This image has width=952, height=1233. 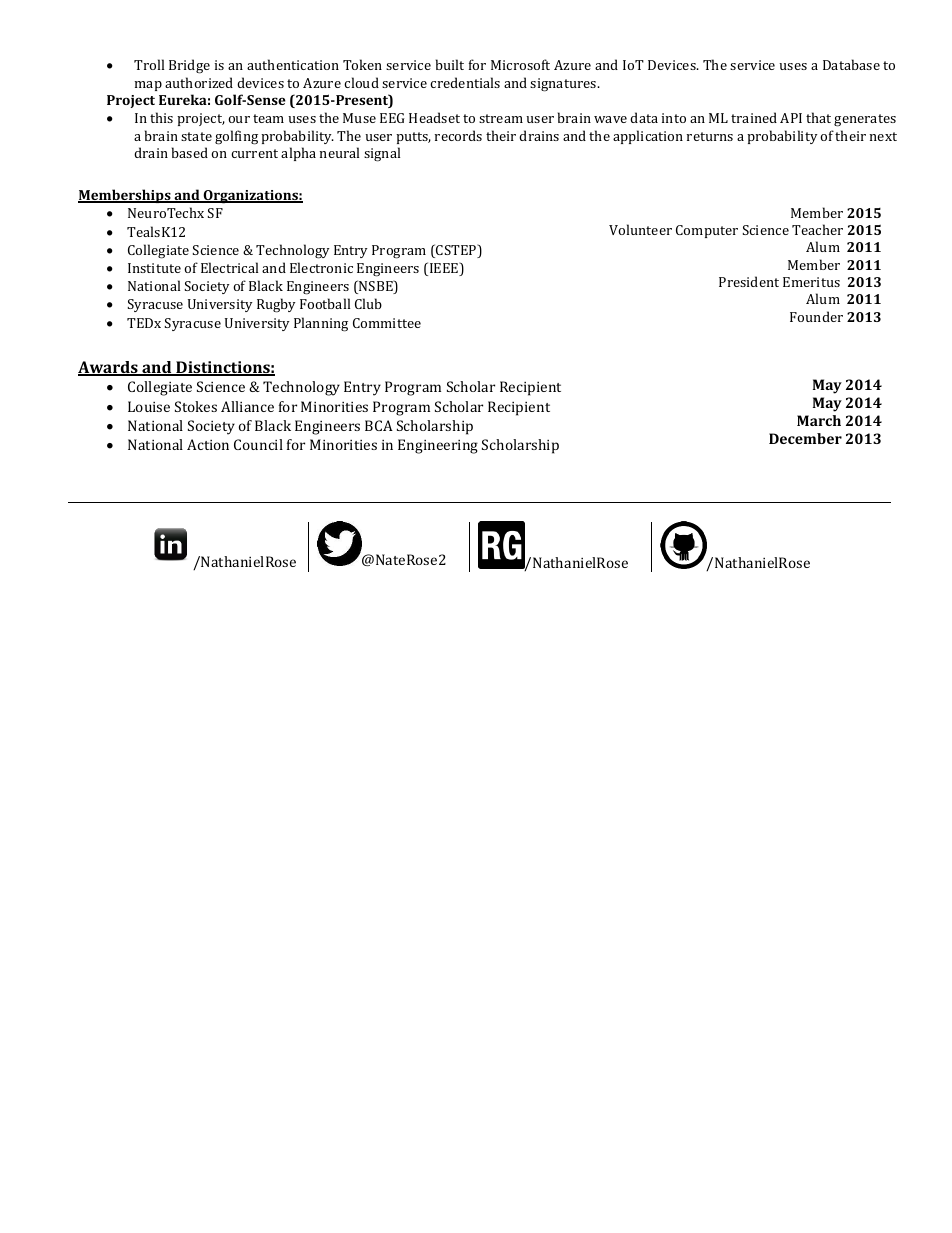 I want to click on Volunteer, so click(x=640, y=229).
